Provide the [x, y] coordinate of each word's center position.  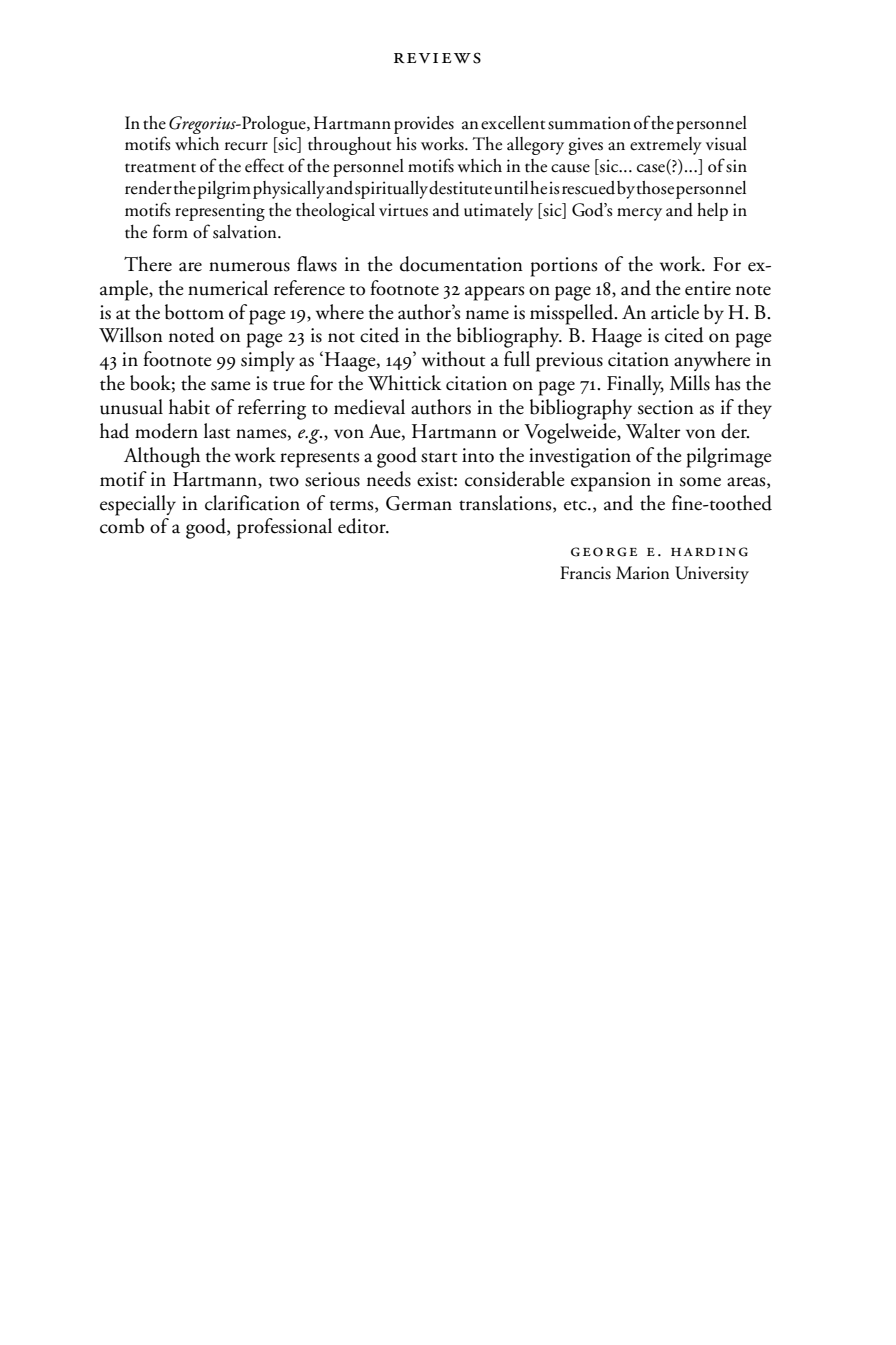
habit [189, 407]
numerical [228, 288]
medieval [369, 407]
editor [363, 526]
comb [122, 526]
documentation [461, 264]
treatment [160, 168]
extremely [666, 146]
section [666, 407]
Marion [643, 573]
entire [708, 288]
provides [424, 125]
